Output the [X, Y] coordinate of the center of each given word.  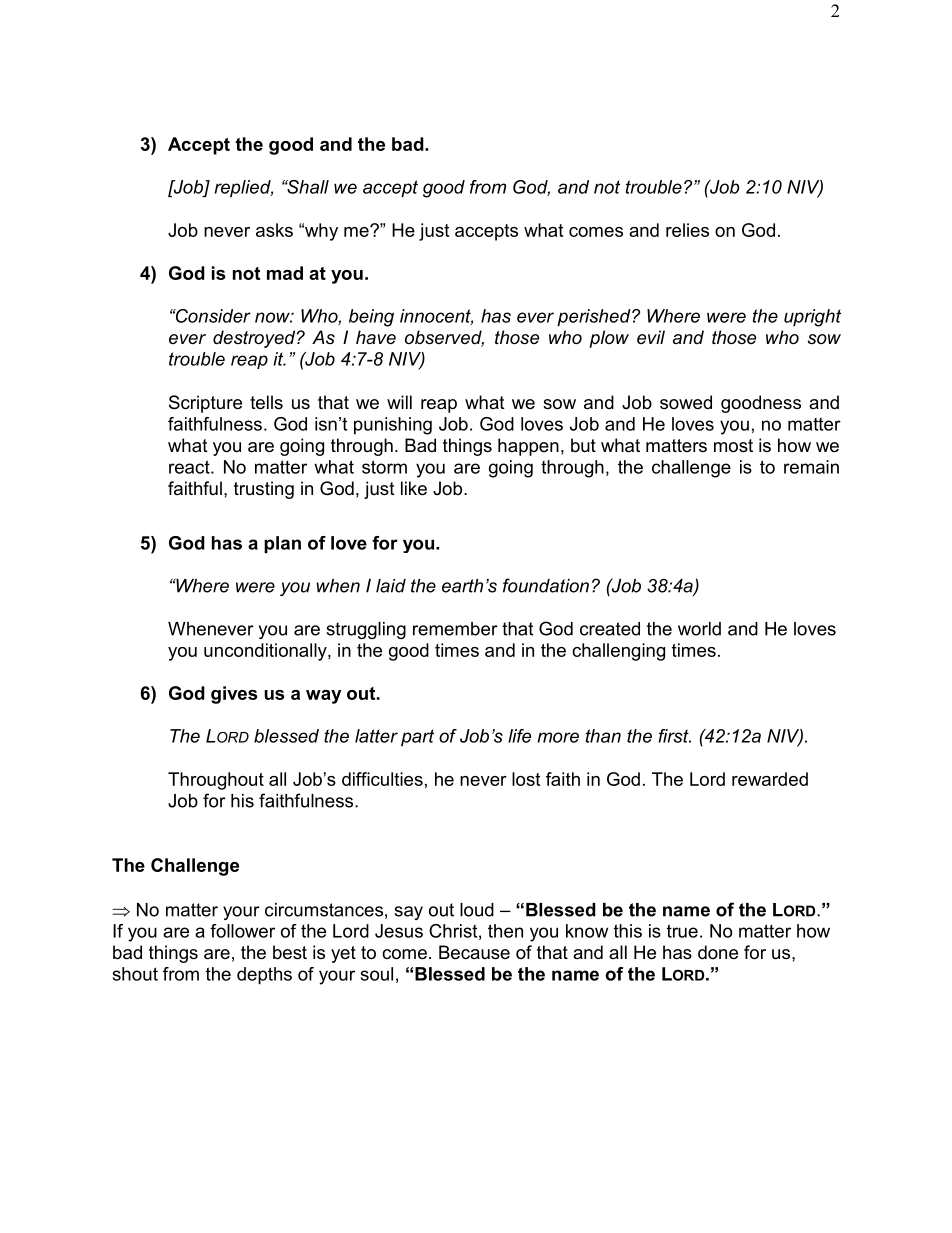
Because [474, 952]
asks [274, 230]
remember [455, 629]
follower [242, 931]
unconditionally [266, 652]
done [718, 952]
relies [687, 230]
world [699, 629]
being [371, 318]
